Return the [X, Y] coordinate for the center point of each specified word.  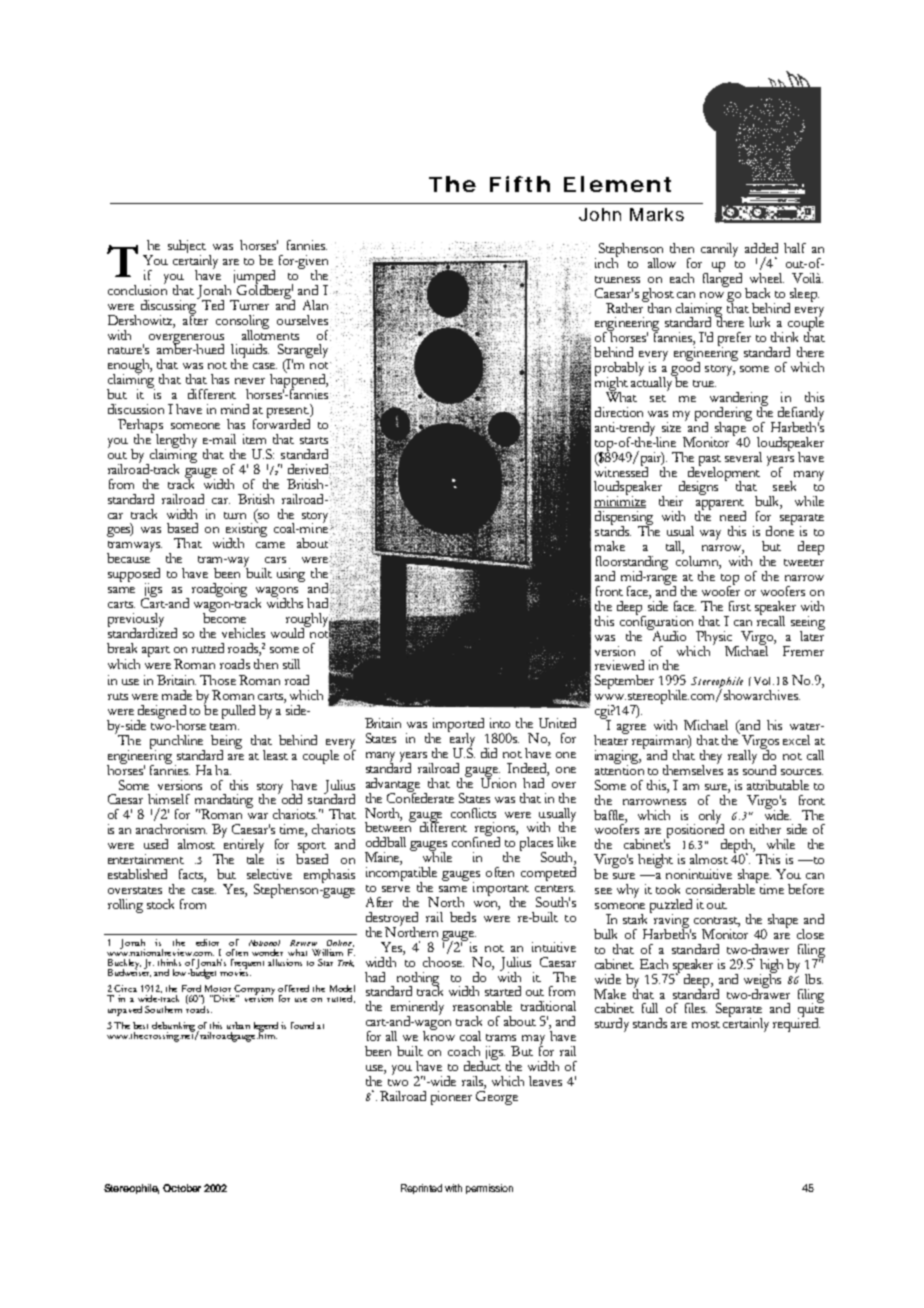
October [182, 1188]
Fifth [520, 184]
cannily [719, 250]
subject [187, 248]
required [796, 1024]
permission [489, 1189]
